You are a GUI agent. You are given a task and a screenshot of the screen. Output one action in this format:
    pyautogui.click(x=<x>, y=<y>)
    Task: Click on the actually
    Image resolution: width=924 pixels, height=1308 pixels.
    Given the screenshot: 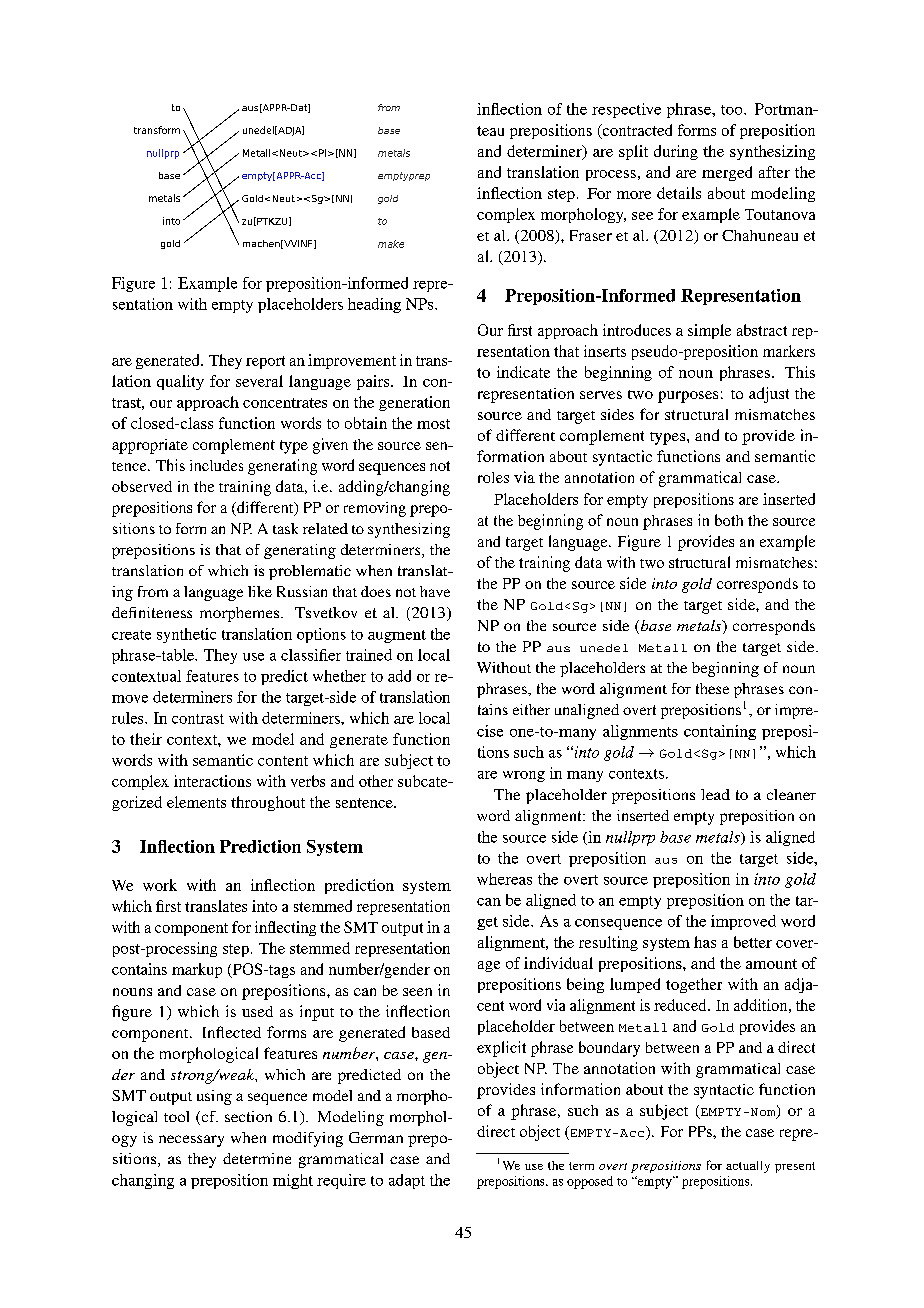 What is the action you would take?
    pyautogui.click(x=748, y=1167)
